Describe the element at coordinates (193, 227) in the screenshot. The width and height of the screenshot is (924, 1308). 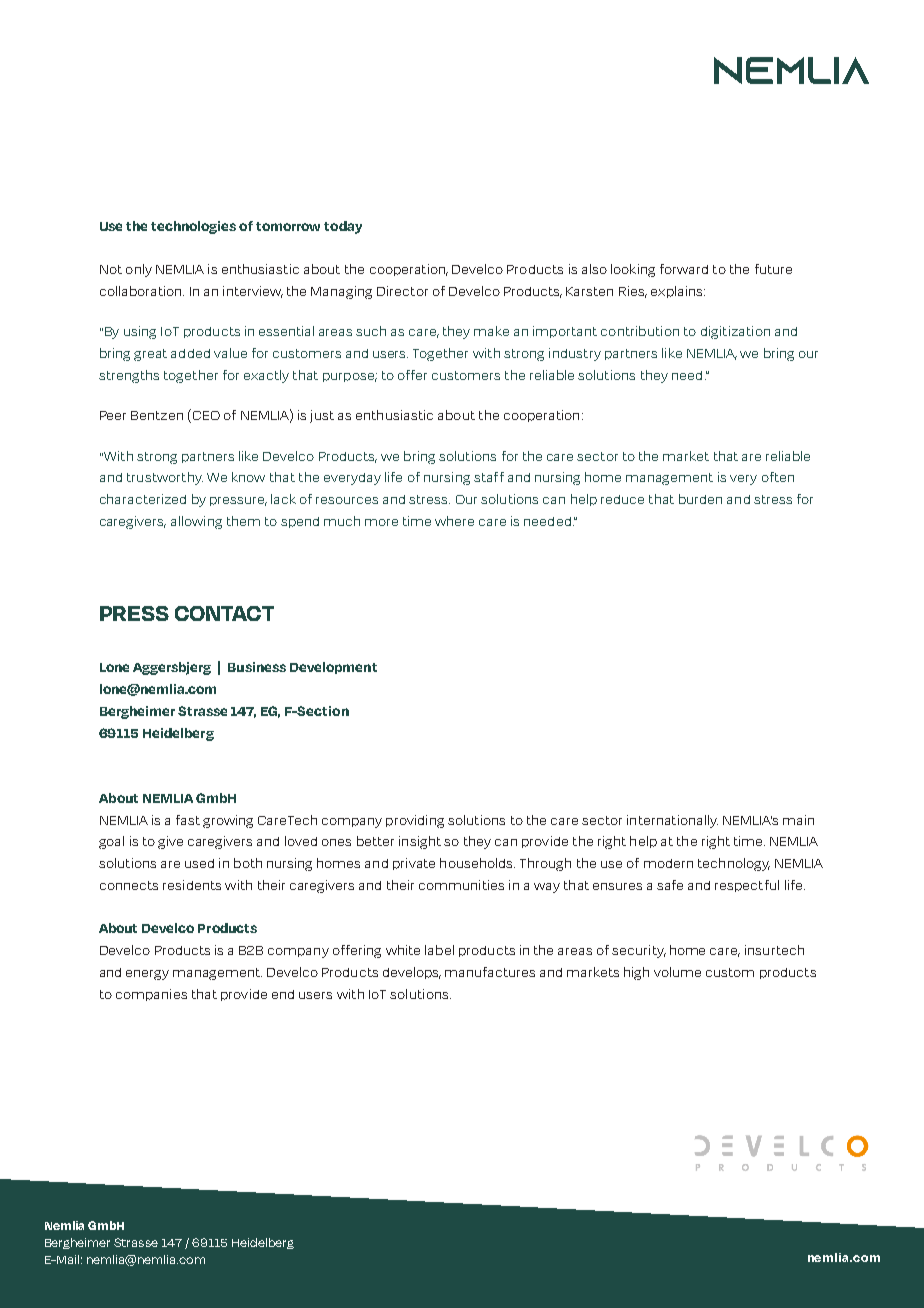
I see `technologies` at that location.
